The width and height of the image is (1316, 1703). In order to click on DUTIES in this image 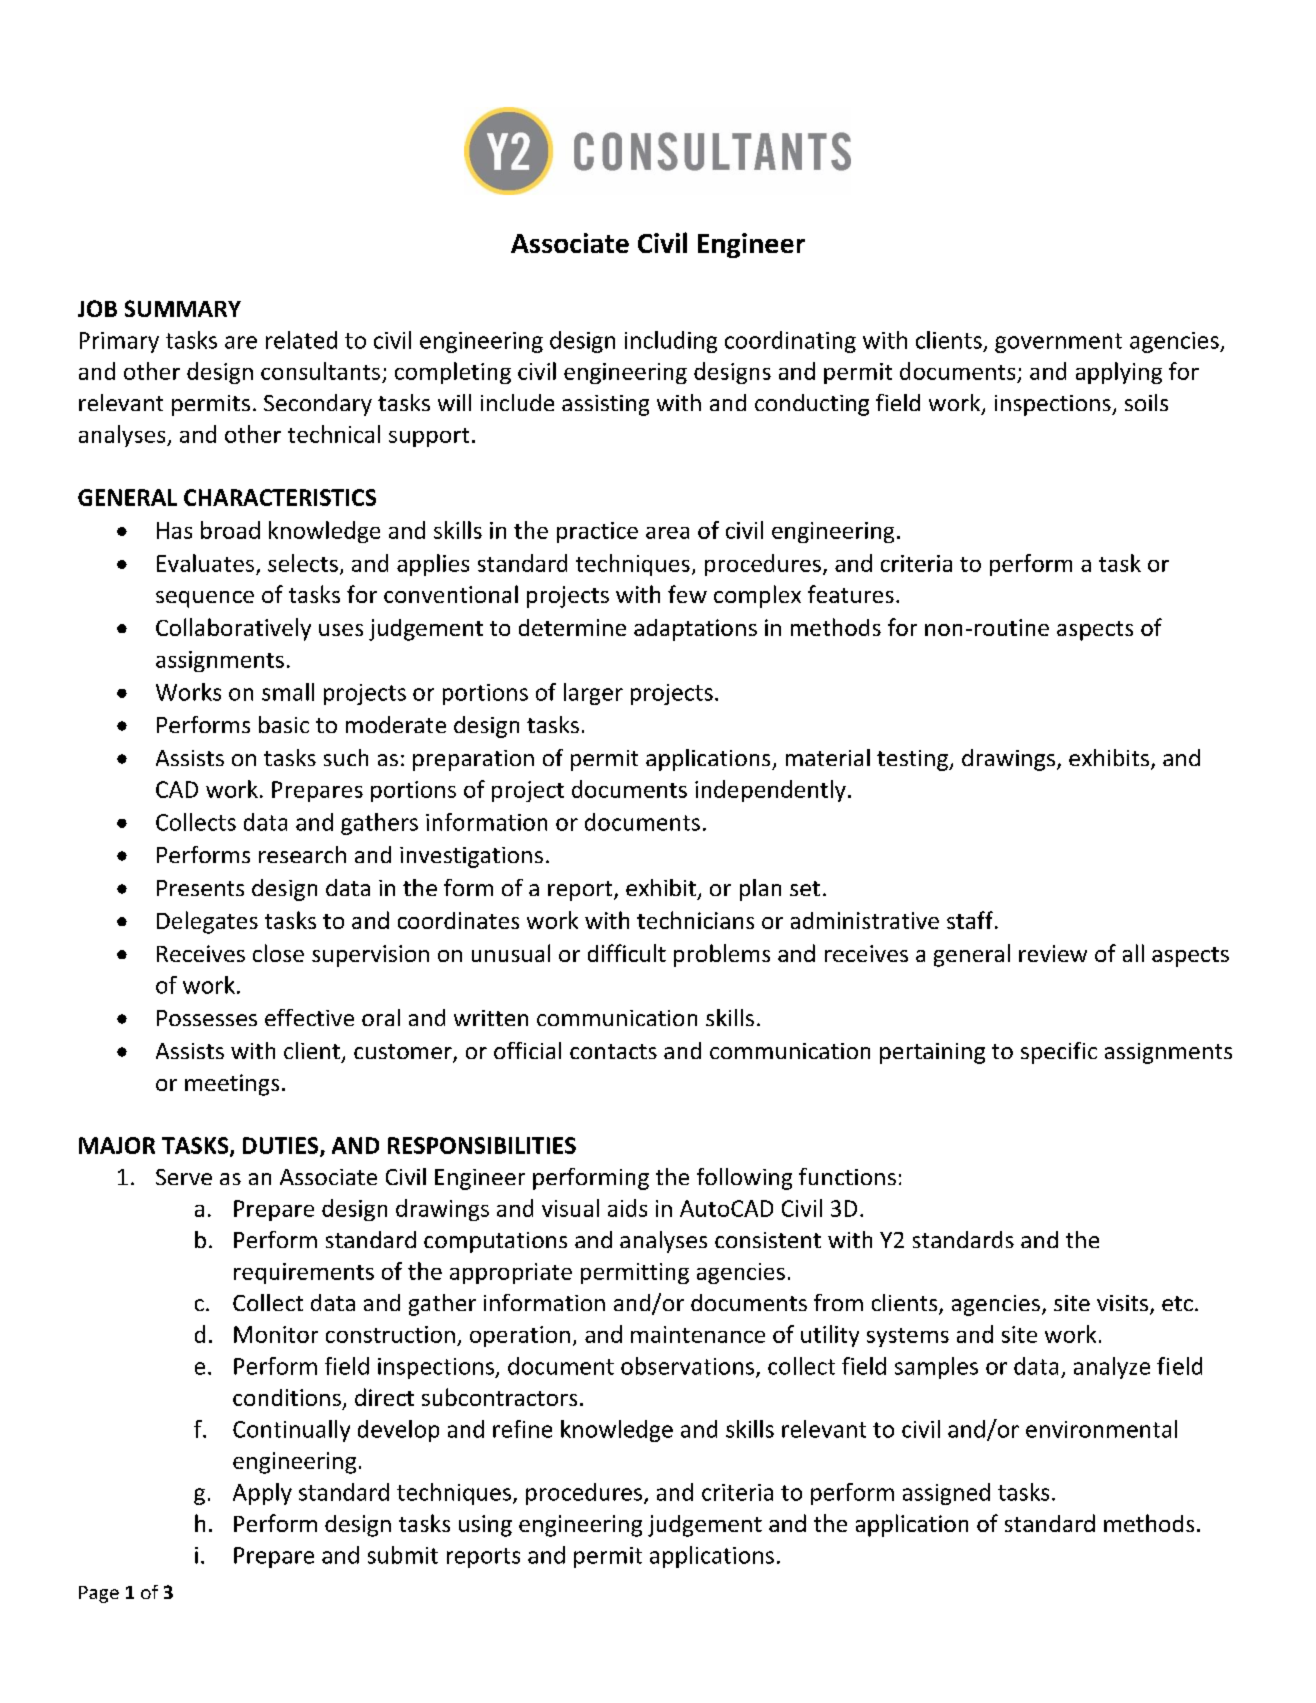, I will do `click(282, 1147)`.
